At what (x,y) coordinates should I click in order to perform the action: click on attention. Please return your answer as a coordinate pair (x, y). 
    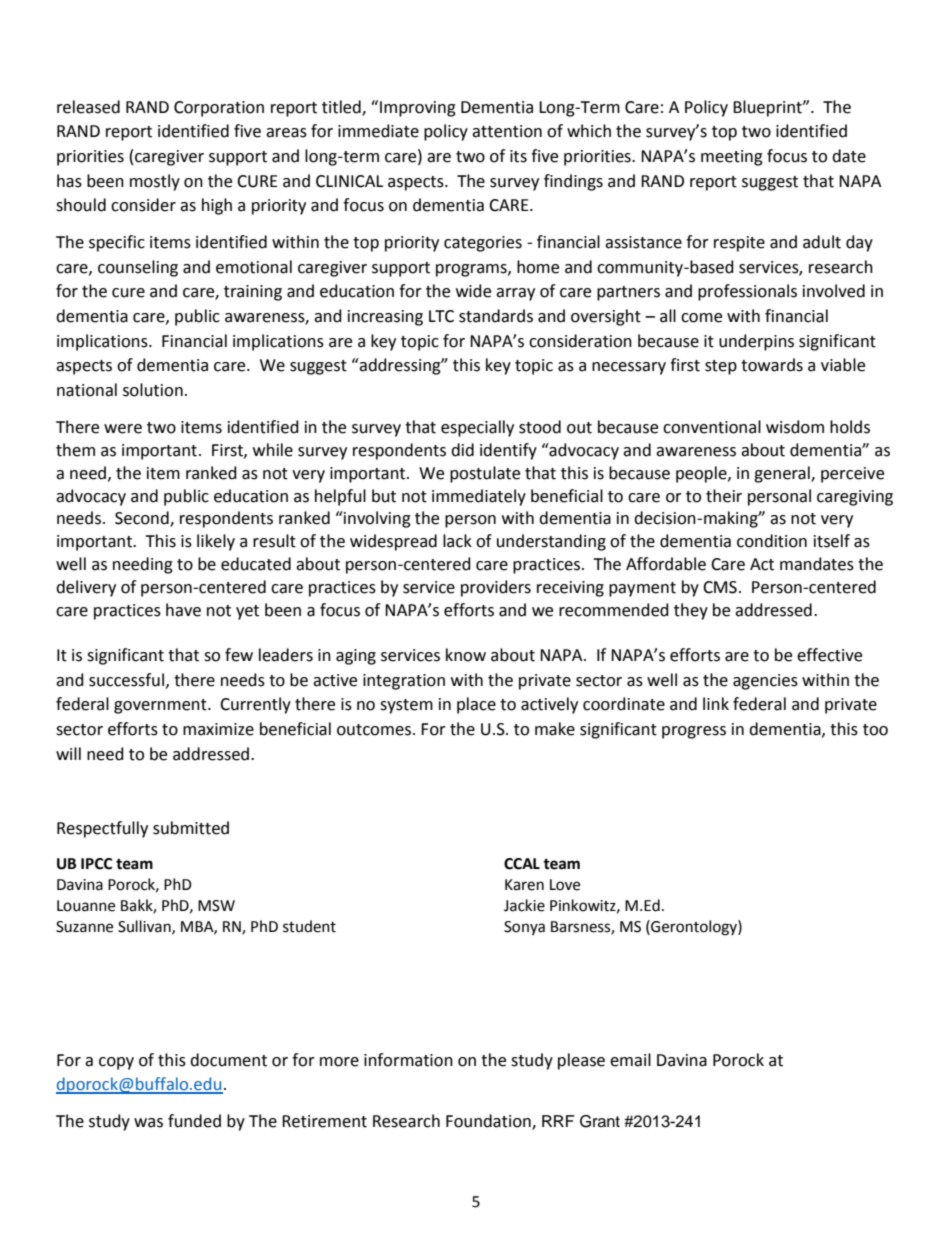
    Looking at the image, I should click on (507, 131).
